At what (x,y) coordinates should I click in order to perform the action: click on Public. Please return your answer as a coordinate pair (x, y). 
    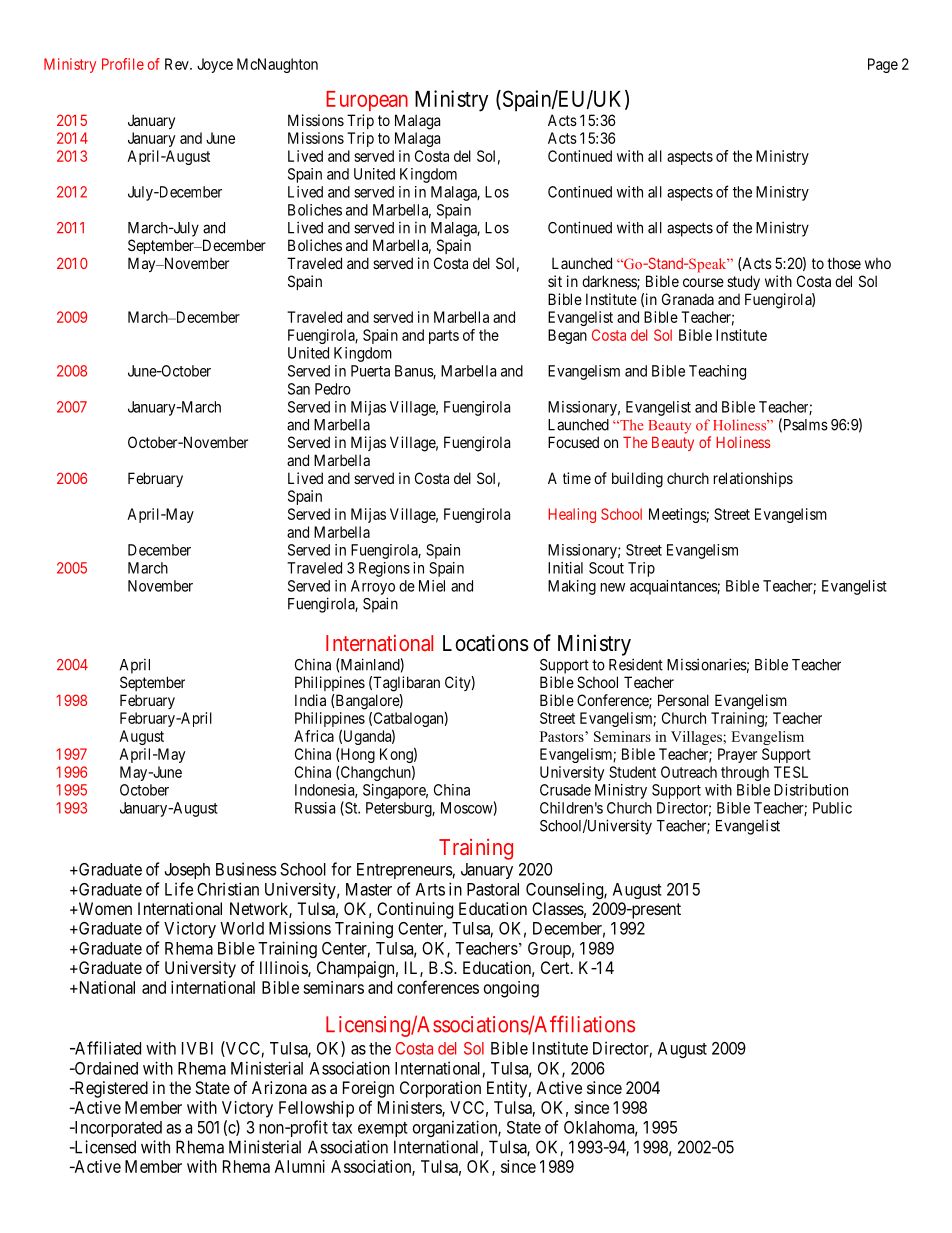
    Looking at the image, I should click on (832, 808).
